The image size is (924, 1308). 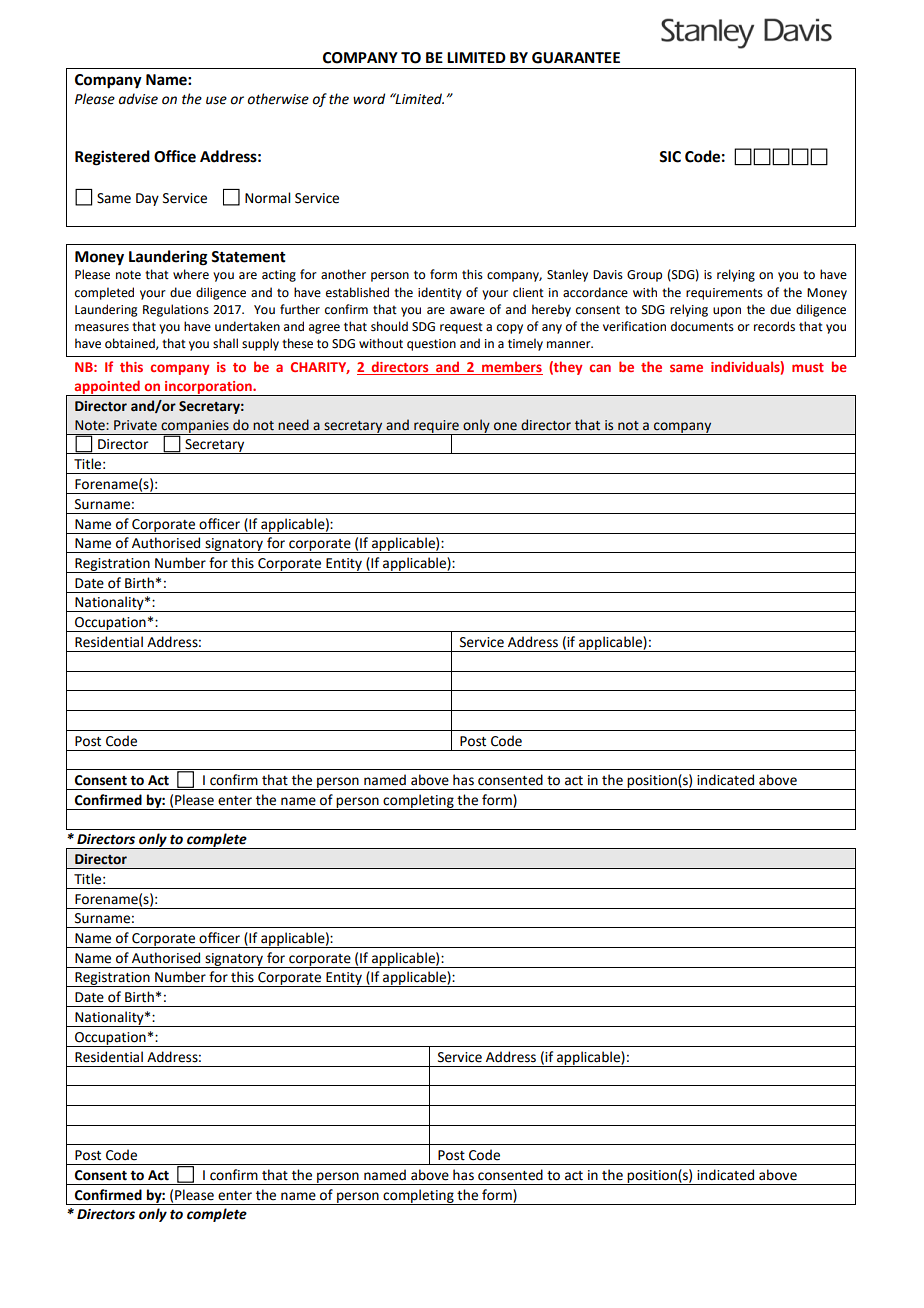 I want to click on aware, so click(x=467, y=311).
